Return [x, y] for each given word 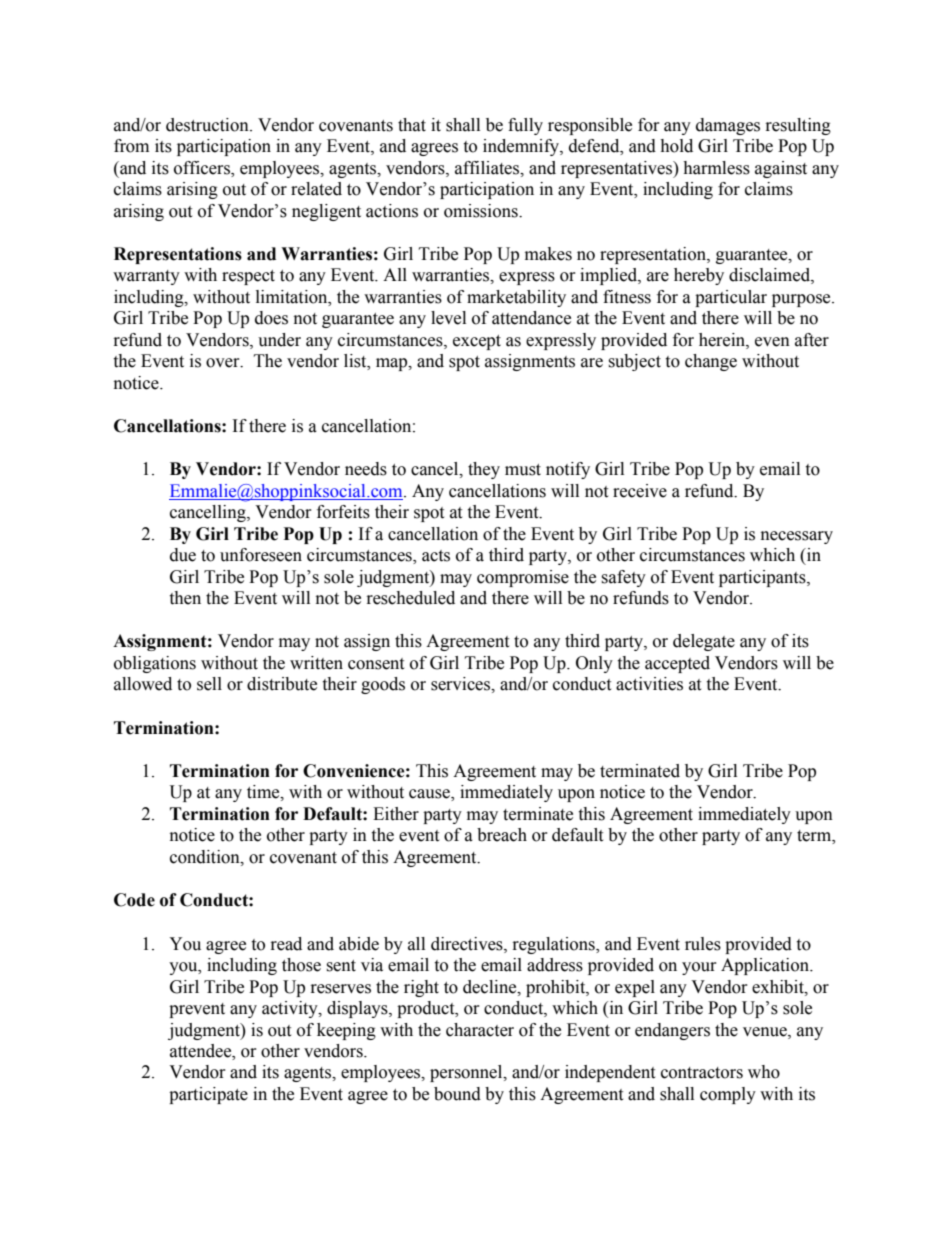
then [185, 598]
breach [502, 835]
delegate [704, 642]
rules [703, 944]
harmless [716, 168]
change [711, 362]
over [224, 363]
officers [203, 168]
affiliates [488, 168]
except [477, 342]
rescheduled [411, 598]
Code [134, 900]
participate [208, 1095]
